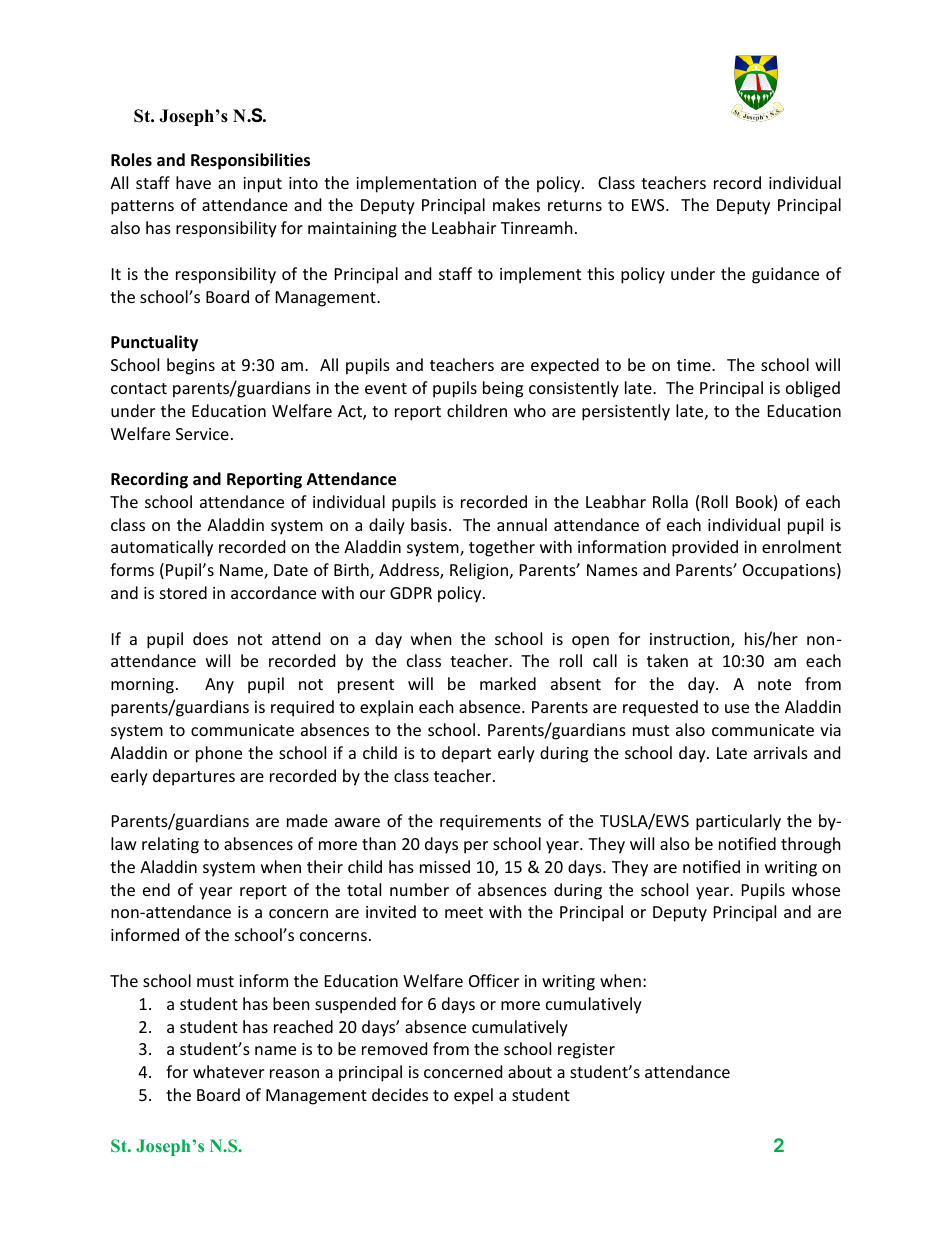  Describe the element at coordinates (473, 1096) in the page. I see `expel` at that location.
